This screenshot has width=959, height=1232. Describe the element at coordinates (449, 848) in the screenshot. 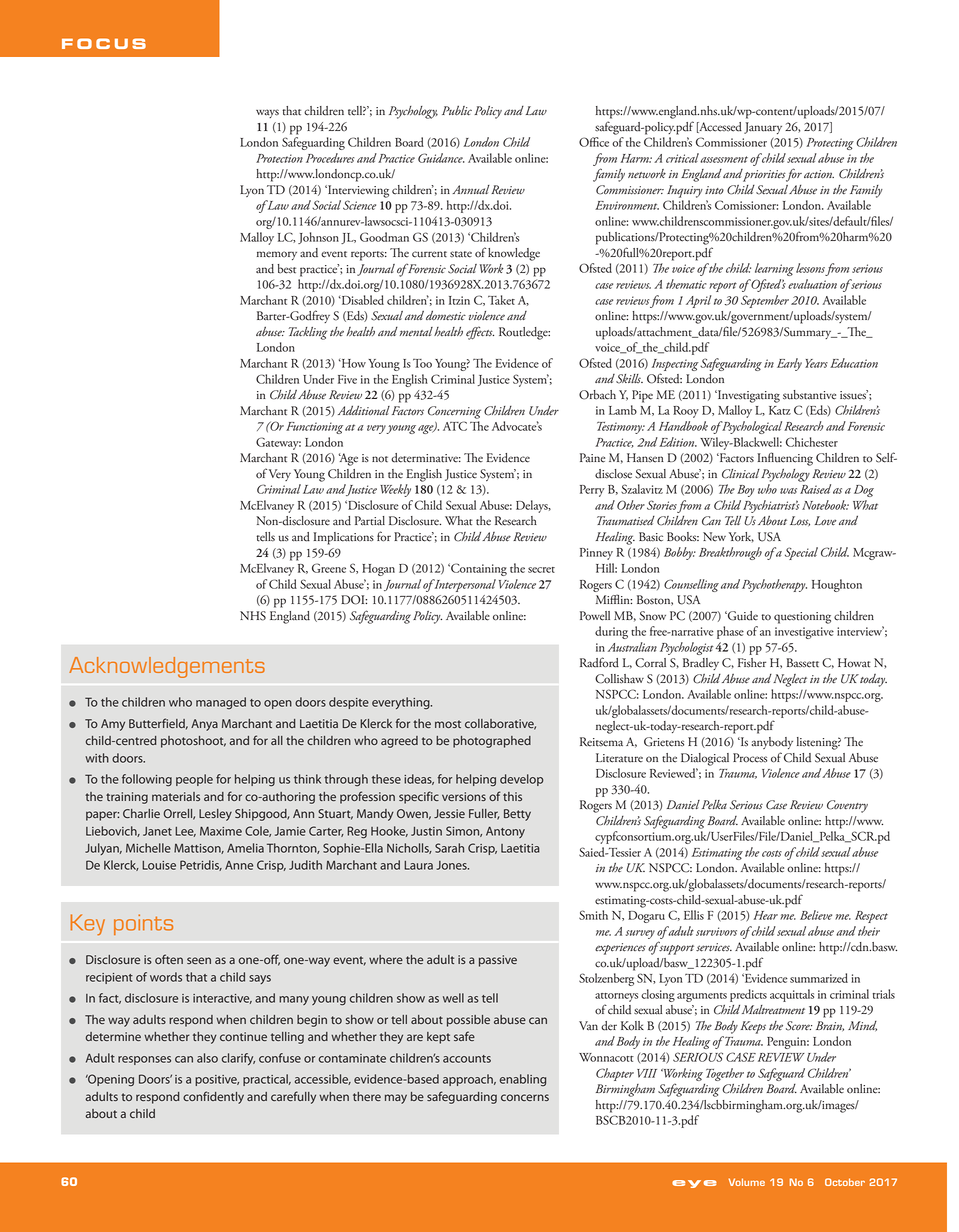

I see `Sarah` at that location.
